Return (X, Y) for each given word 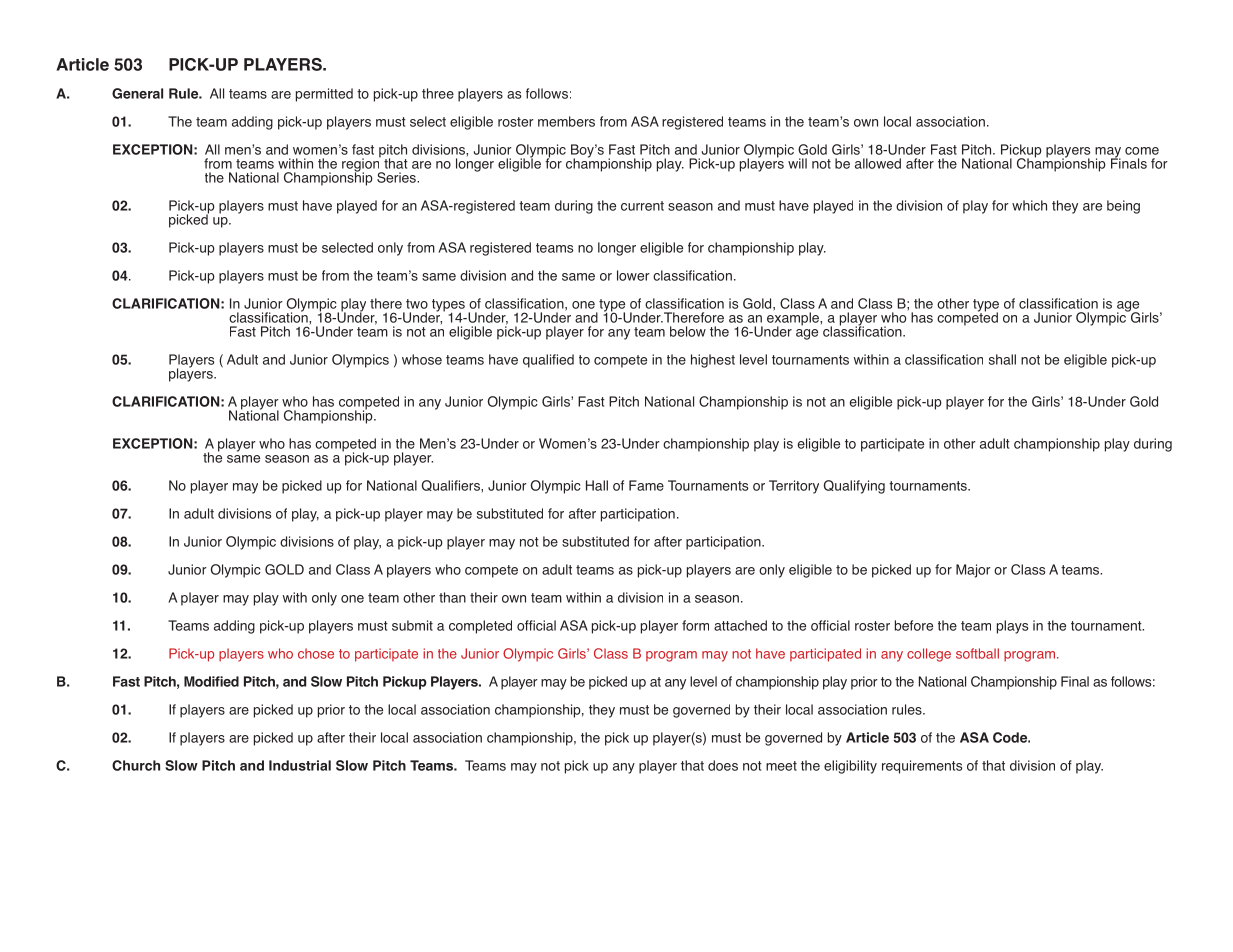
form (695, 625)
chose (316, 653)
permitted (324, 95)
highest (713, 361)
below (688, 331)
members (566, 121)
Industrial (300, 765)
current (642, 206)
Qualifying (854, 487)
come (1142, 151)
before (914, 625)
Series (397, 177)
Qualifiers (452, 485)
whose (422, 359)
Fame (646, 485)
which (1029, 205)
